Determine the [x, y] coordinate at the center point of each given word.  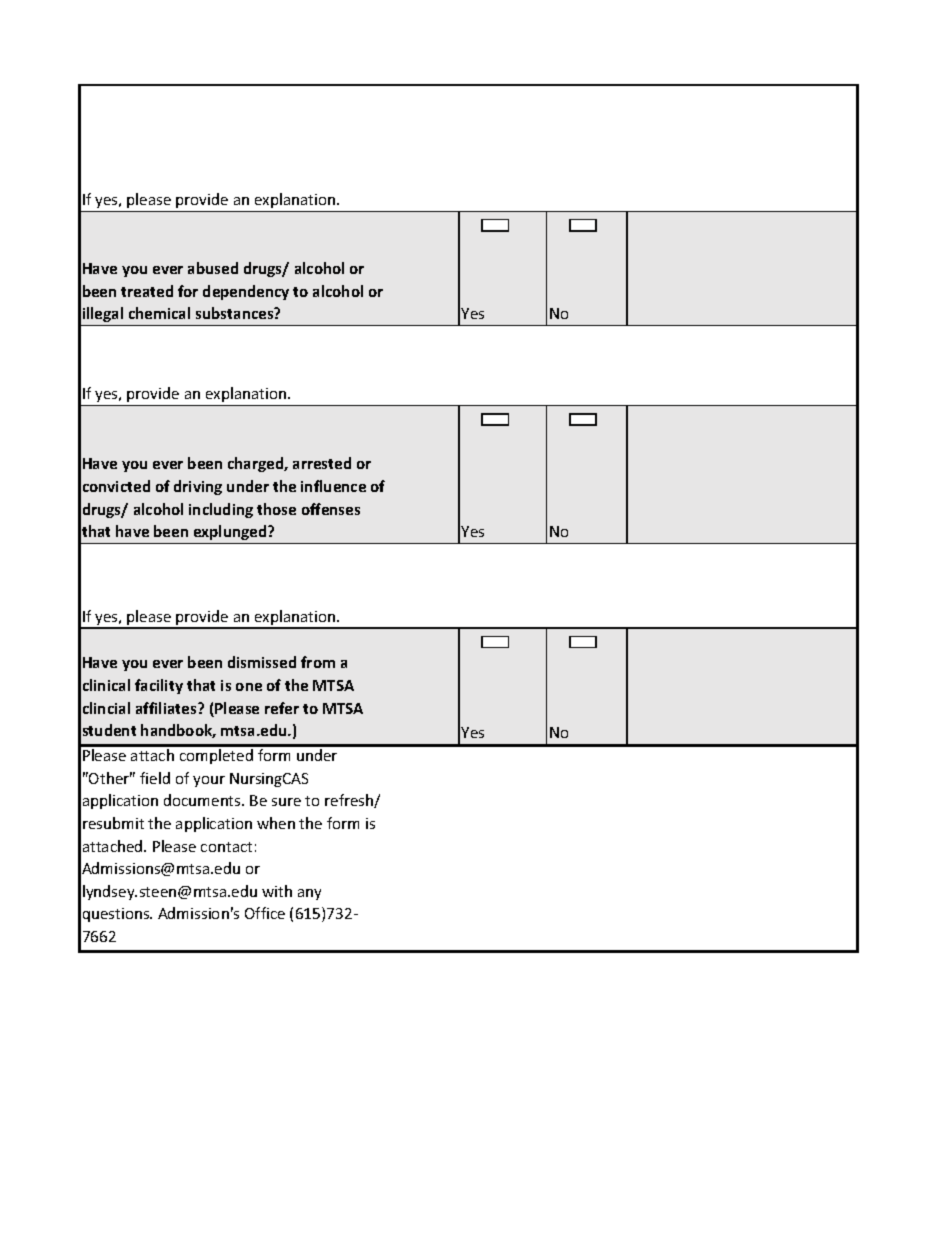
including [221, 510]
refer [282, 708]
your [209, 781]
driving [198, 487]
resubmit [113, 823]
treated [147, 291]
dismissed [262, 662]
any [309, 894]
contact [226, 847]
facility [159, 686]
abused [213, 268]
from [318, 662]
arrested [322, 463]
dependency [246, 292]
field [155, 778]
